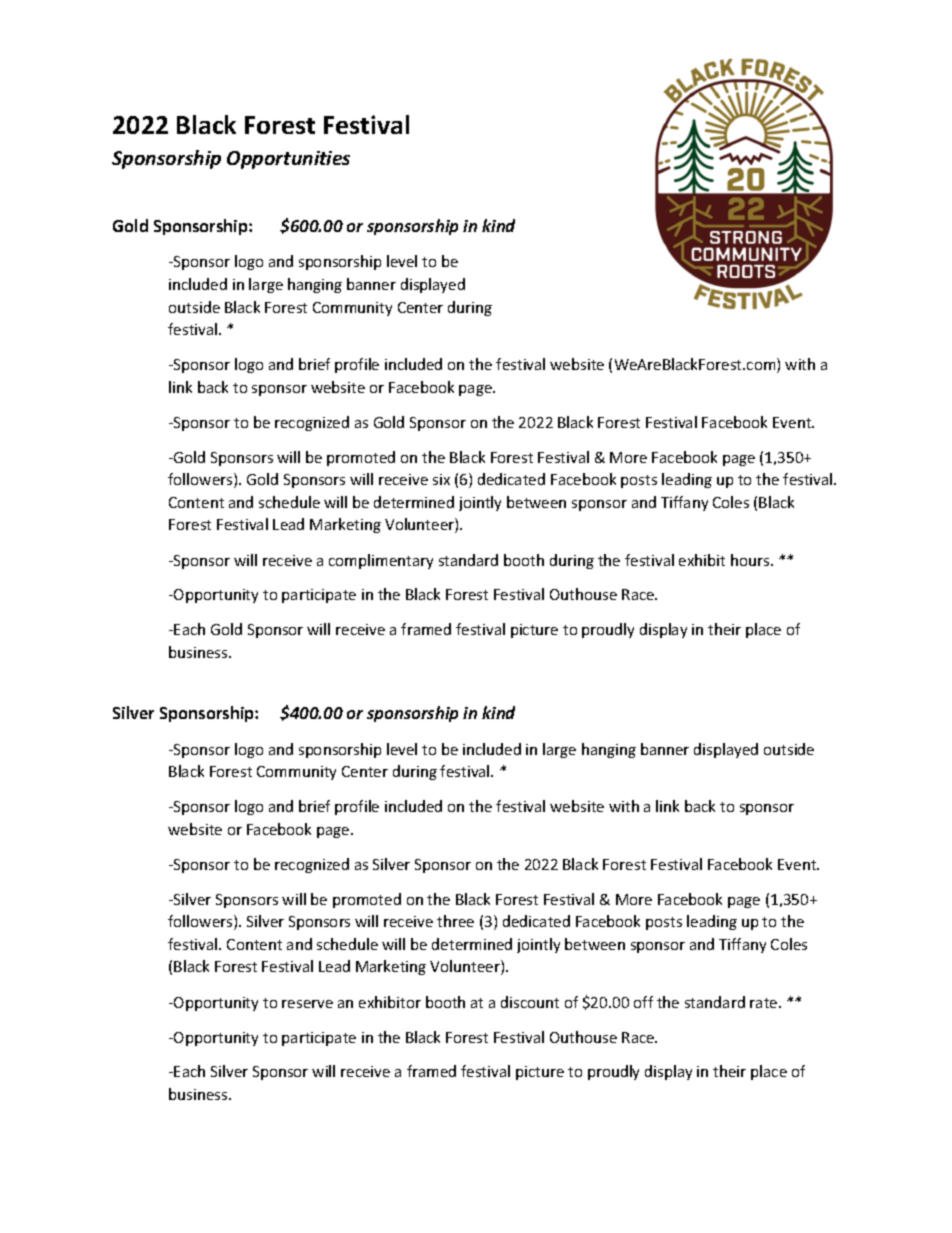  Describe the element at coordinates (530, 1002) in the page. I see `discount` at that location.
